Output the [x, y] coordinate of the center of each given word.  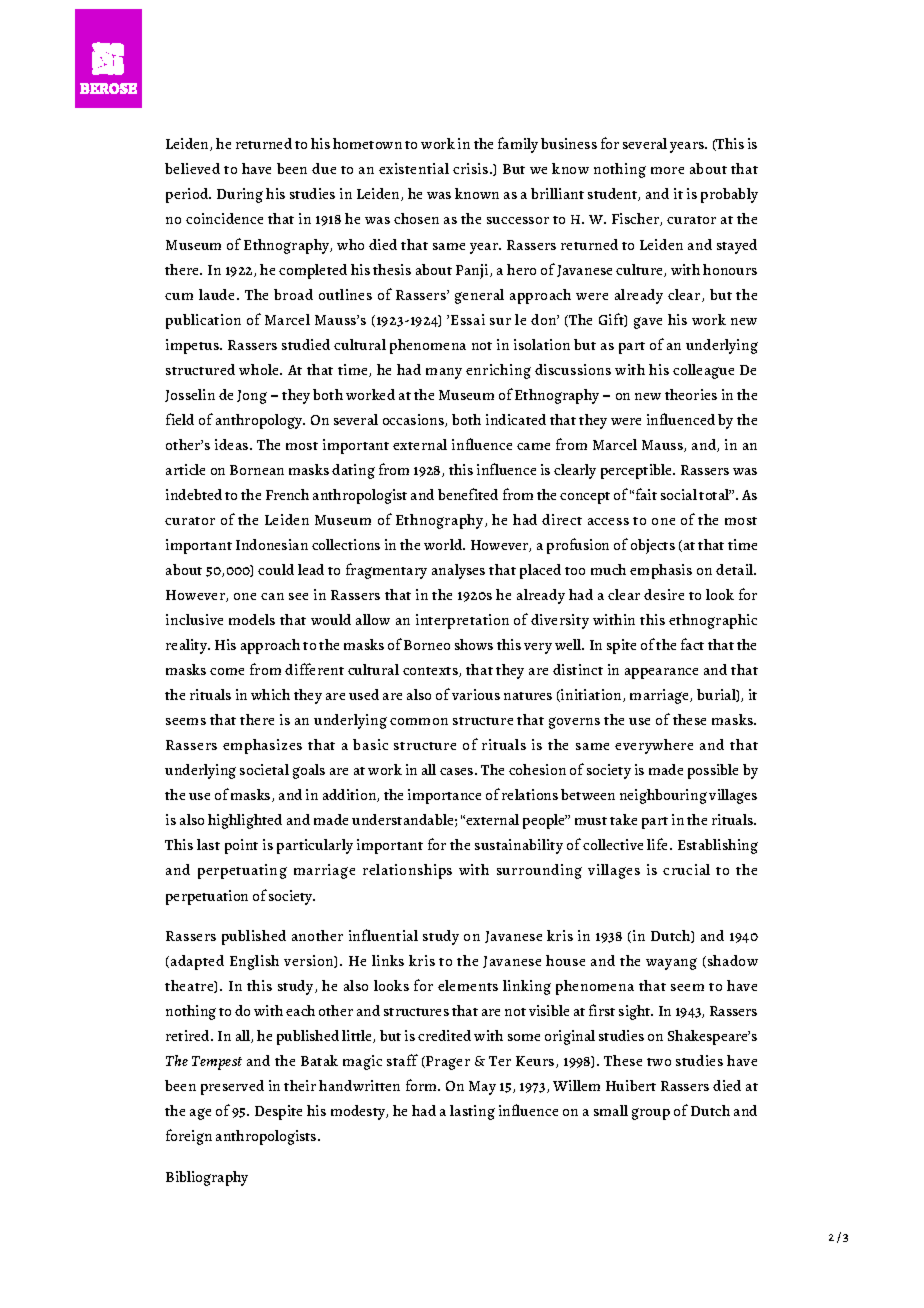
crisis [472, 168]
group [651, 1114]
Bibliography [207, 1178]
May [482, 1088]
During [240, 195]
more [667, 170]
